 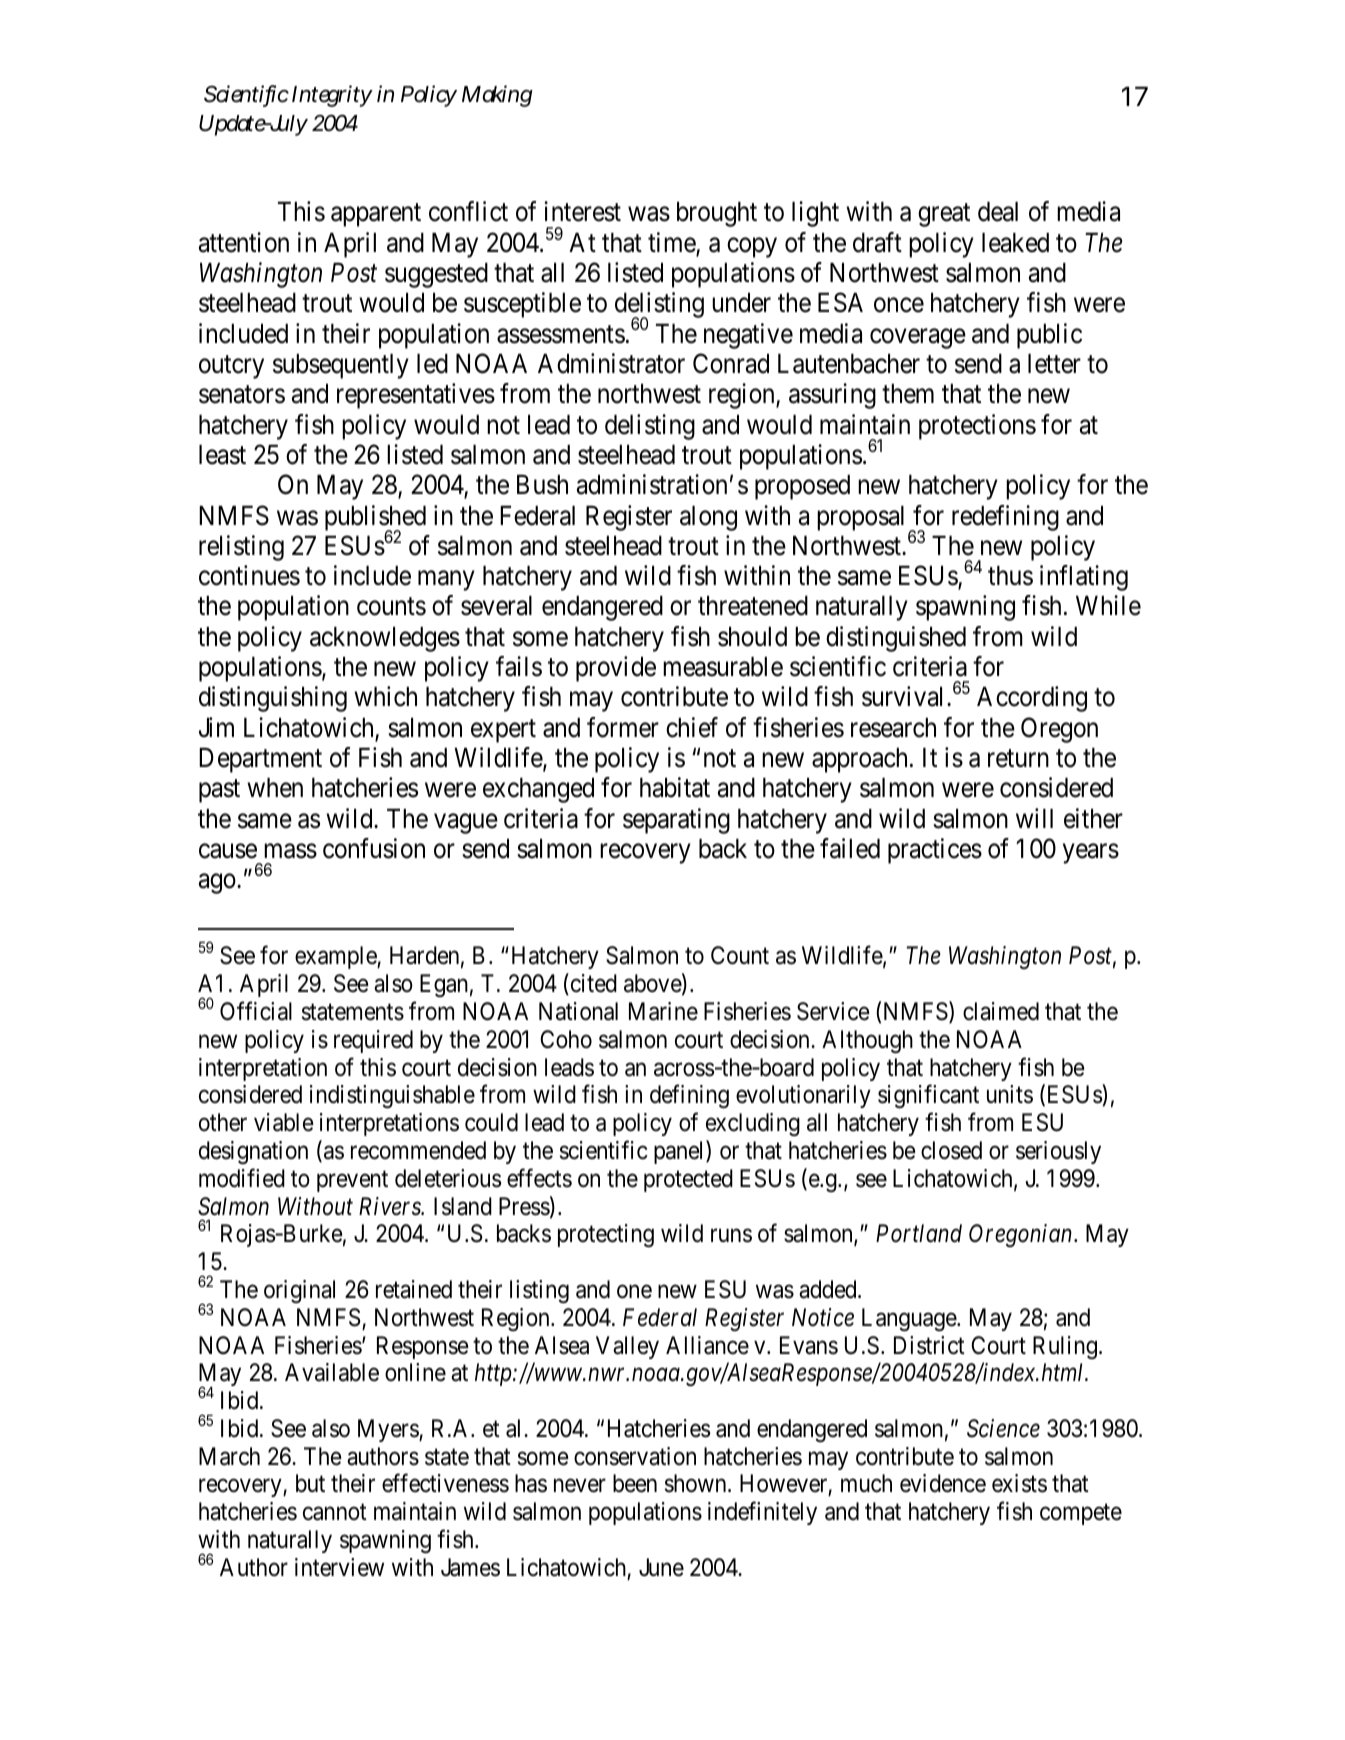 What do you see at coordinates (332, 96) in the image?
I see `Integrity` at bounding box center [332, 96].
